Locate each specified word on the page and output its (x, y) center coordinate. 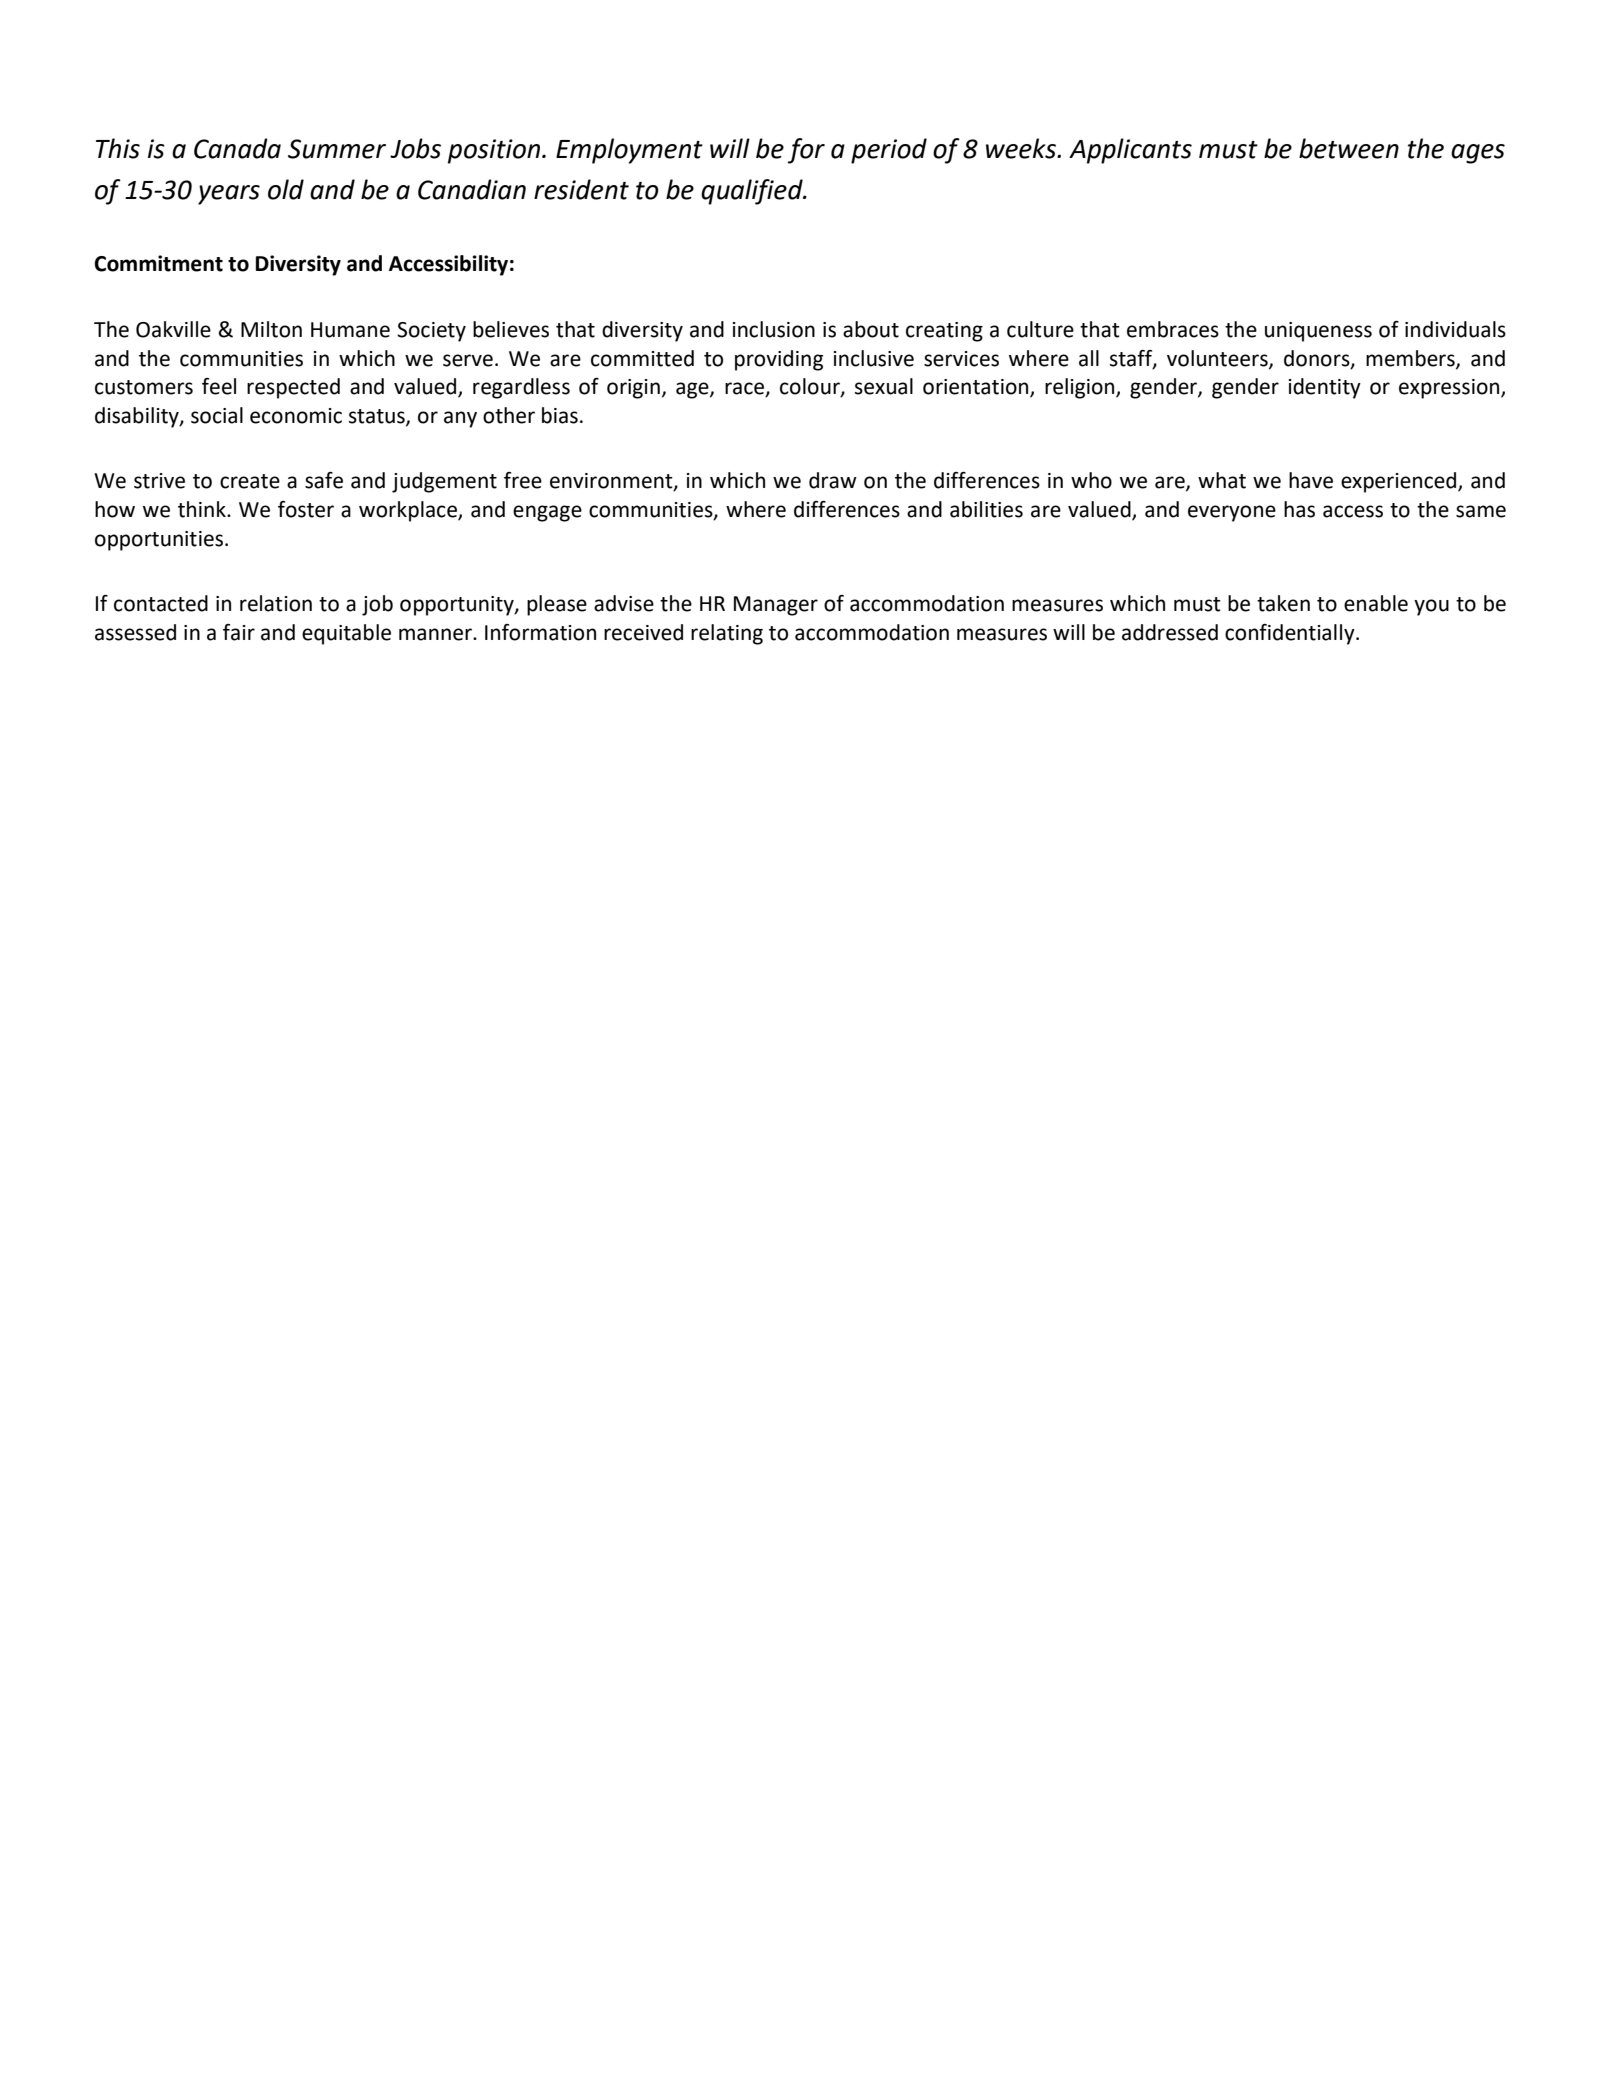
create (250, 481)
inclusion (774, 329)
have (1311, 480)
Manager (776, 606)
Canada (237, 148)
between (1349, 148)
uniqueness (1318, 332)
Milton (271, 329)
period (889, 151)
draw (833, 480)
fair (239, 632)
